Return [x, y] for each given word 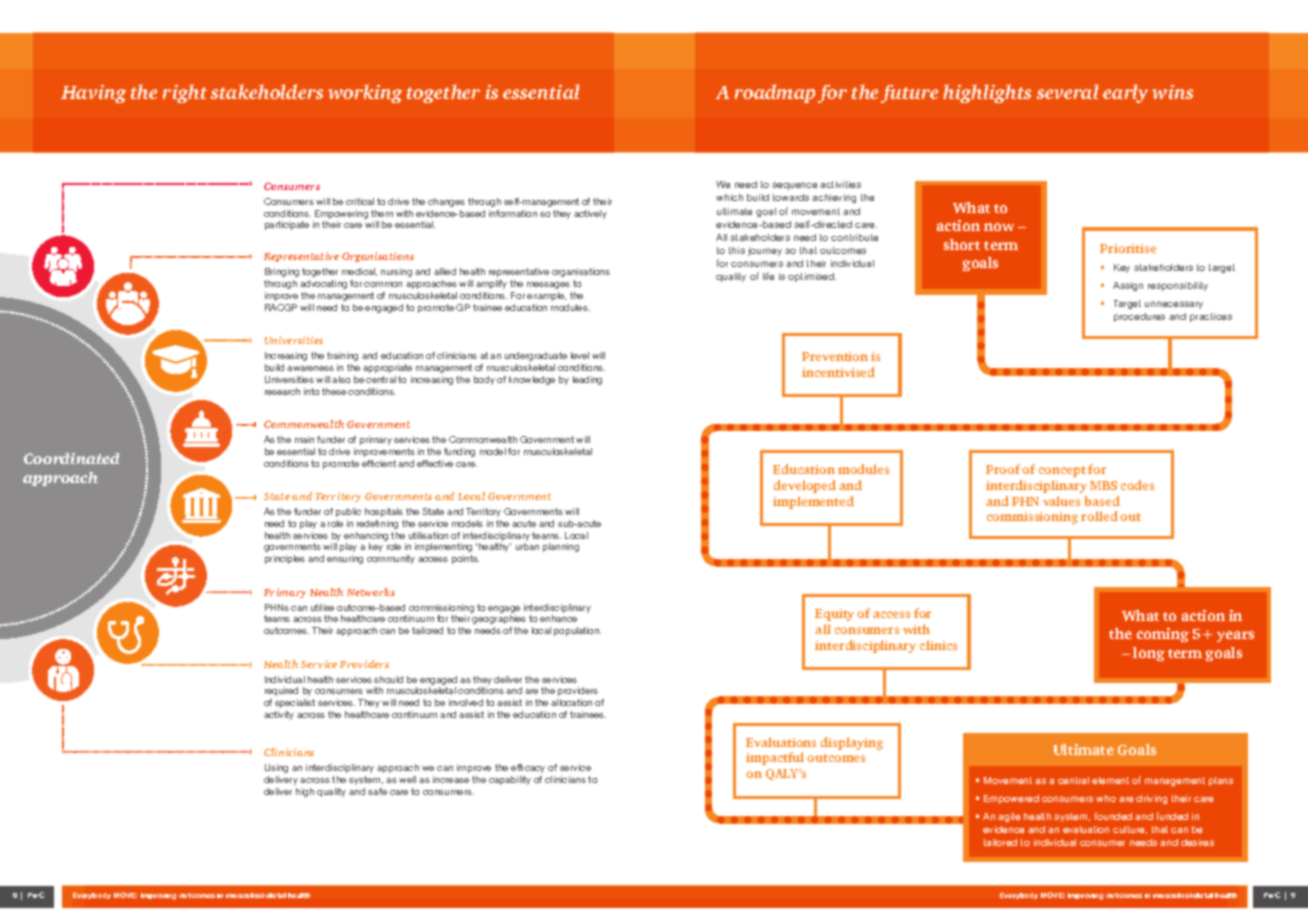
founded [1113, 816]
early [1125, 93]
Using [276, 768]
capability [510, 780]
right [185, 93]
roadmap [775, 93]
